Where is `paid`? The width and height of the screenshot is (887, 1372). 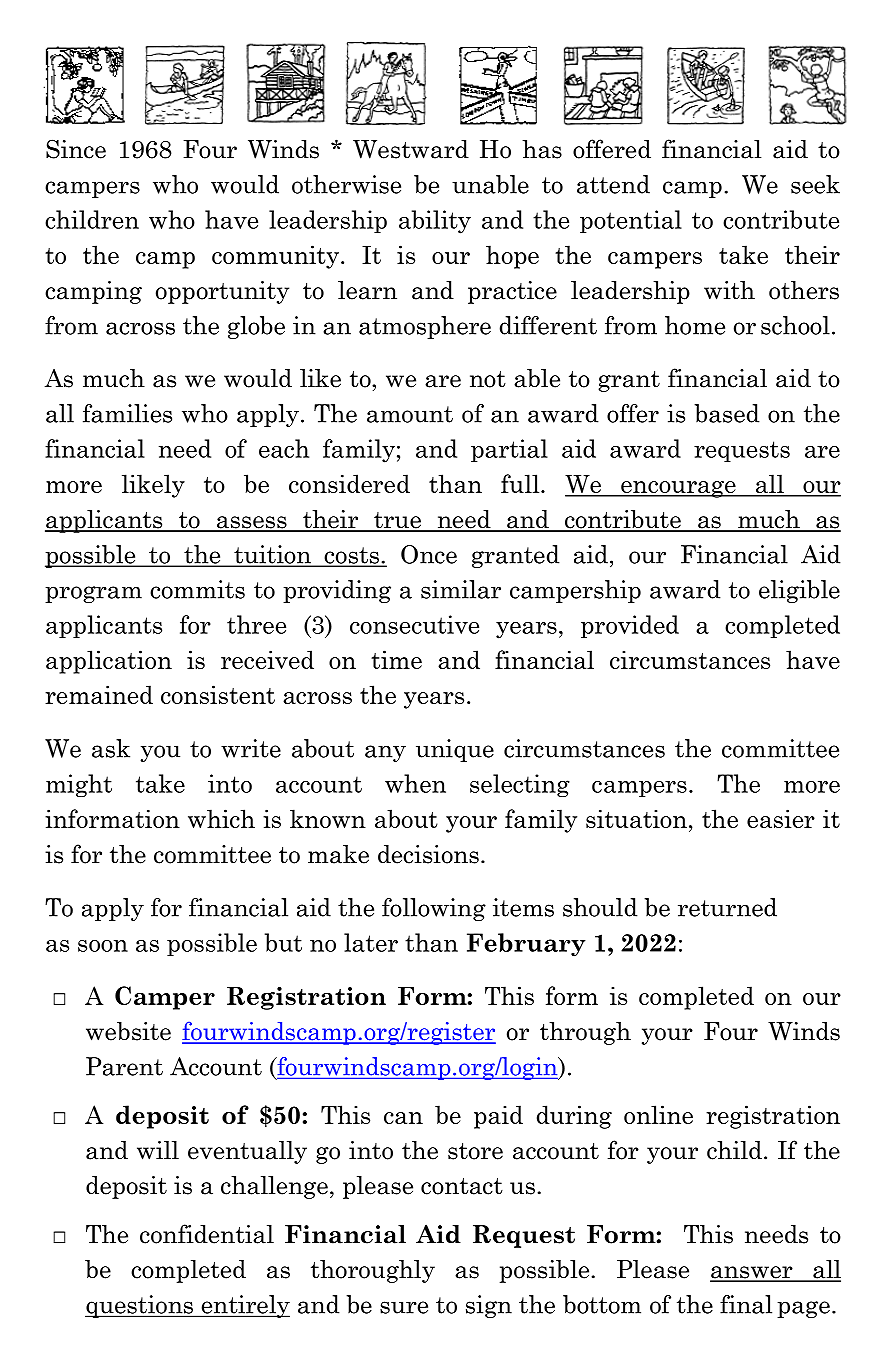
paid is located at coordinates (498, 1117).
